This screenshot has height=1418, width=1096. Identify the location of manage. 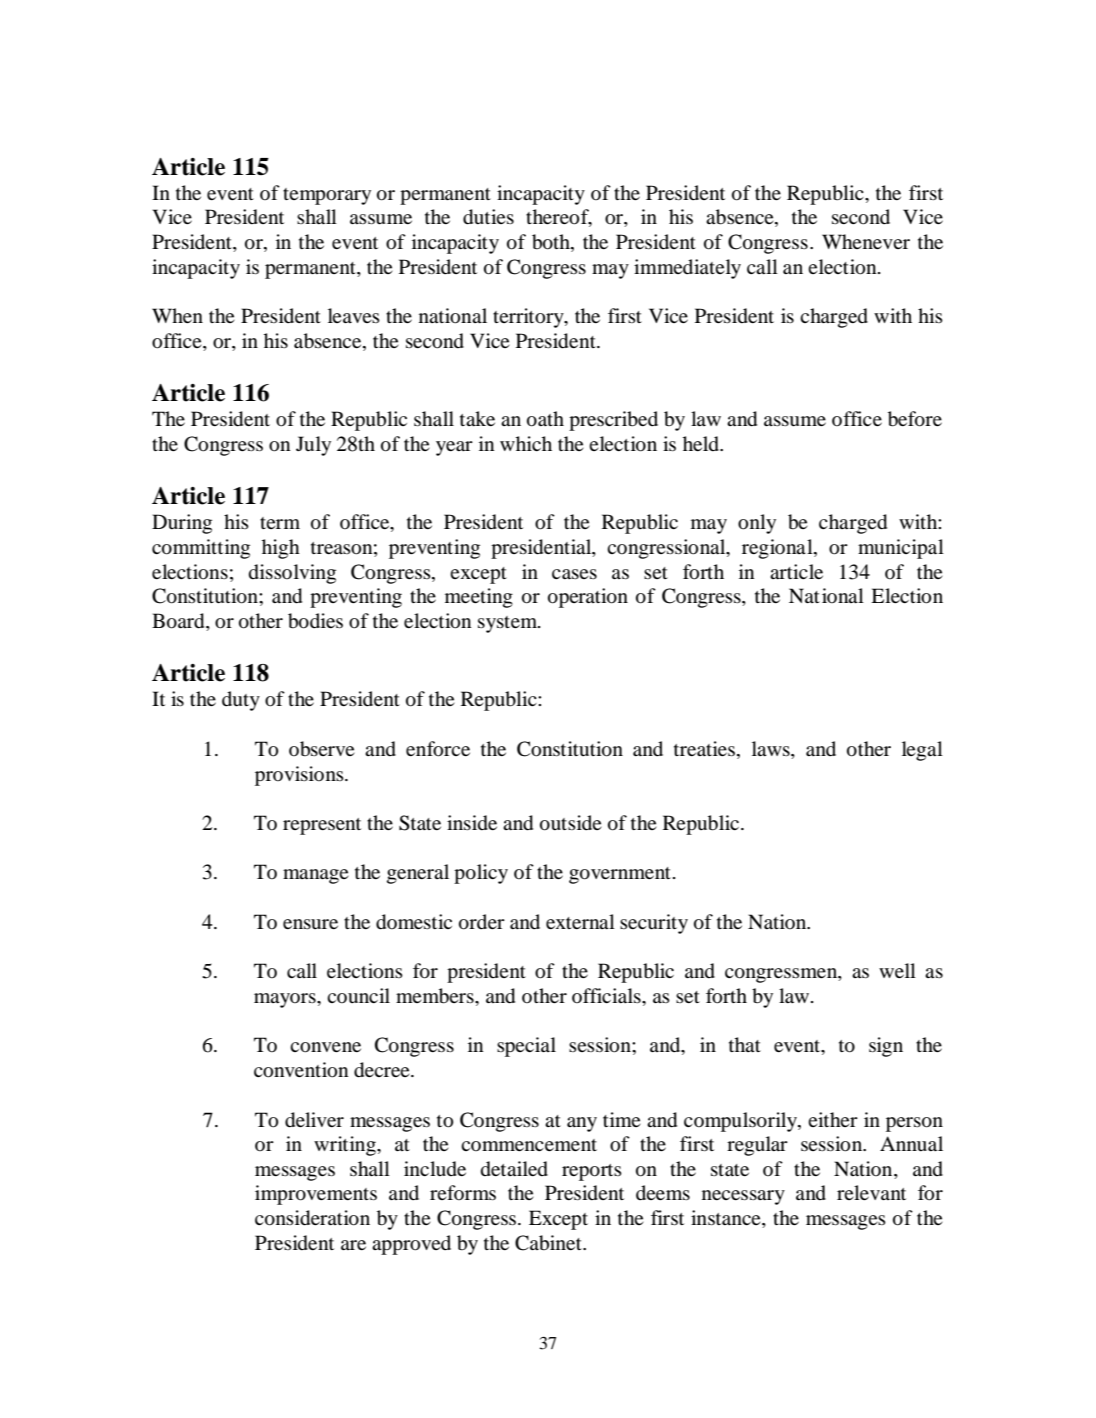
(315, 876).
